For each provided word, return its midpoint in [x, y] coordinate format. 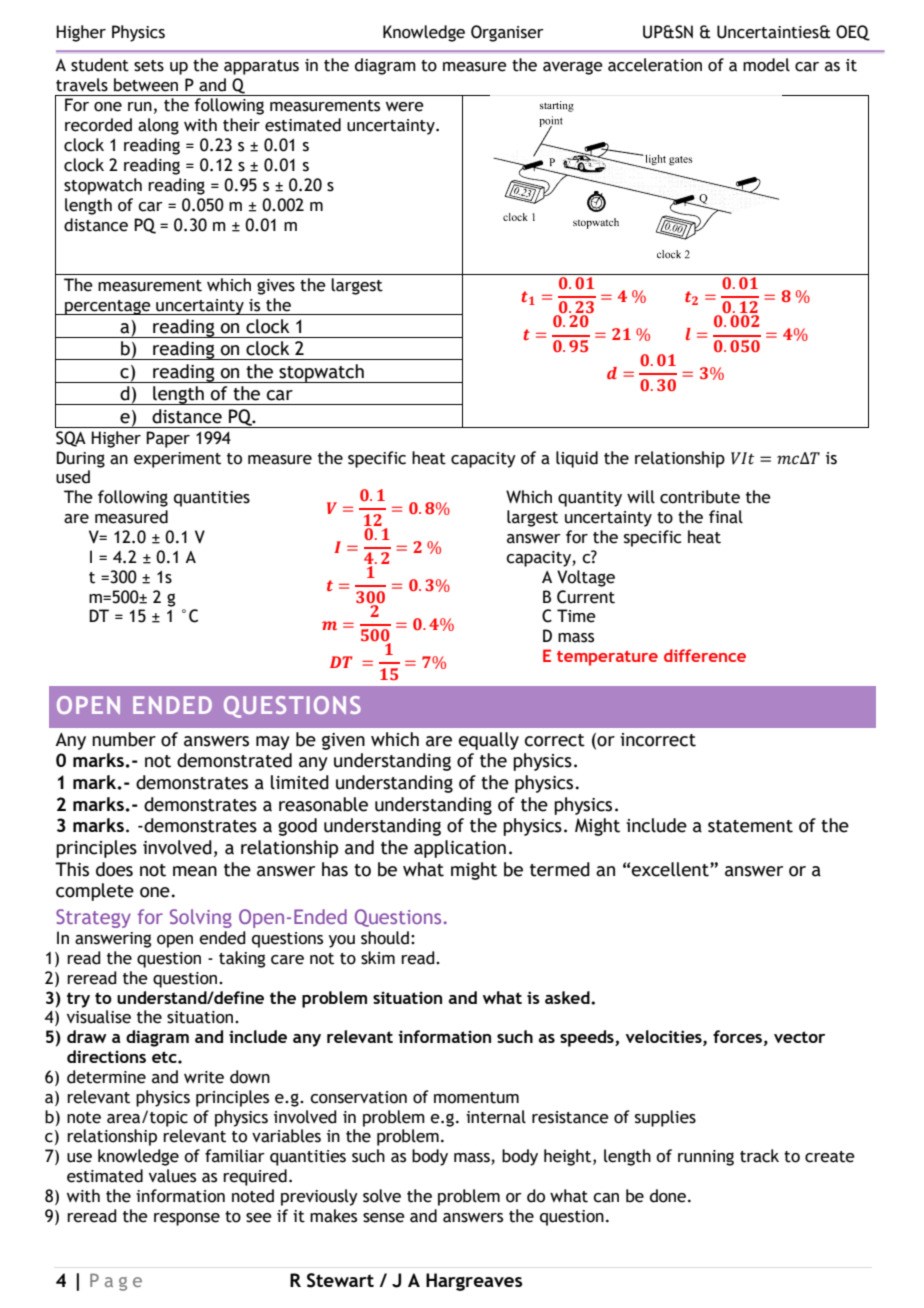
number [124, 739]
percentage [108, 307]
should [385, 938]
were [405, 107]
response [187, 1219]
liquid [577, 459]
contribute [700, 497]
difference [705, 655]
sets [149, 66]
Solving [201, 918]
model [766, 65]
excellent [671, 869]
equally [489, 741]
